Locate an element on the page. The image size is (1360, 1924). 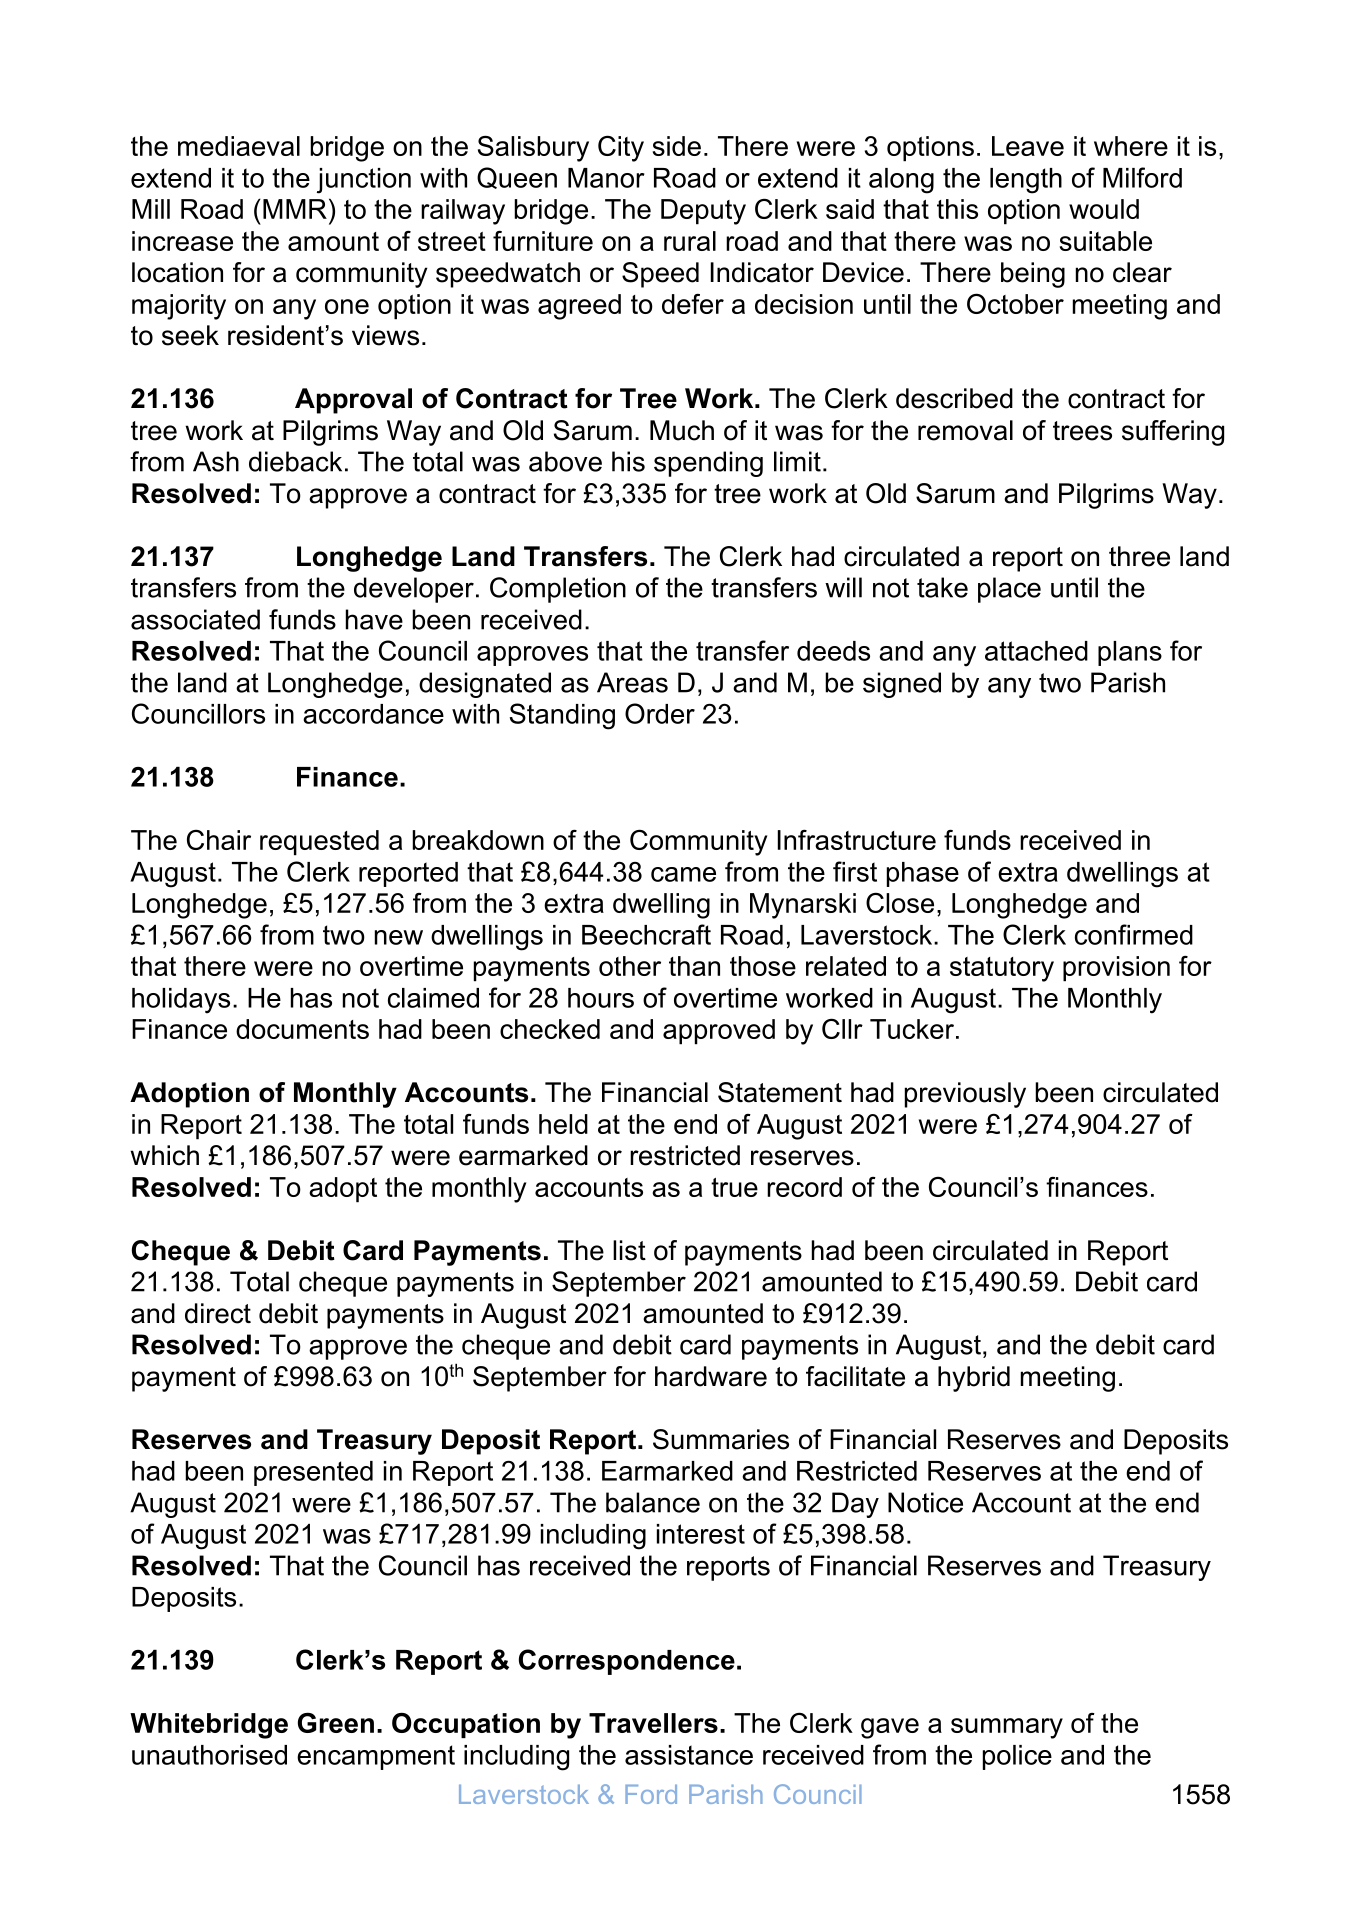
Green is located at coordinates (336, 1722).
